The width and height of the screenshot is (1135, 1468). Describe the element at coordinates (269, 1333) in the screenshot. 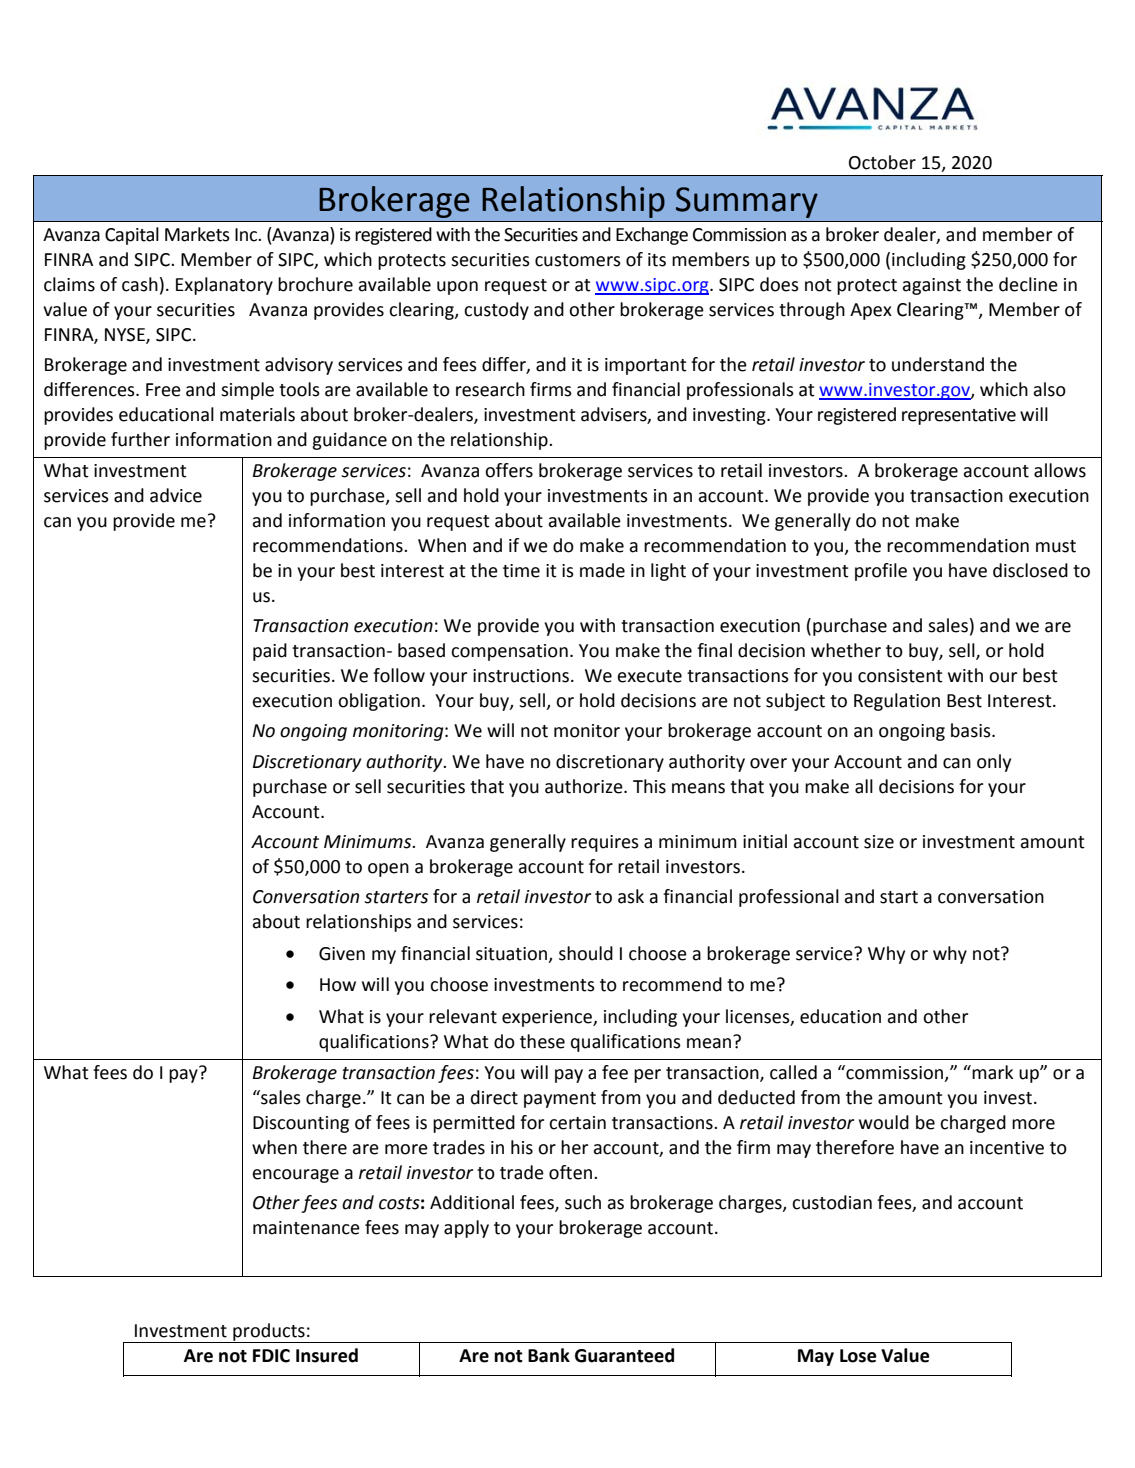

I see `products` at that location.
